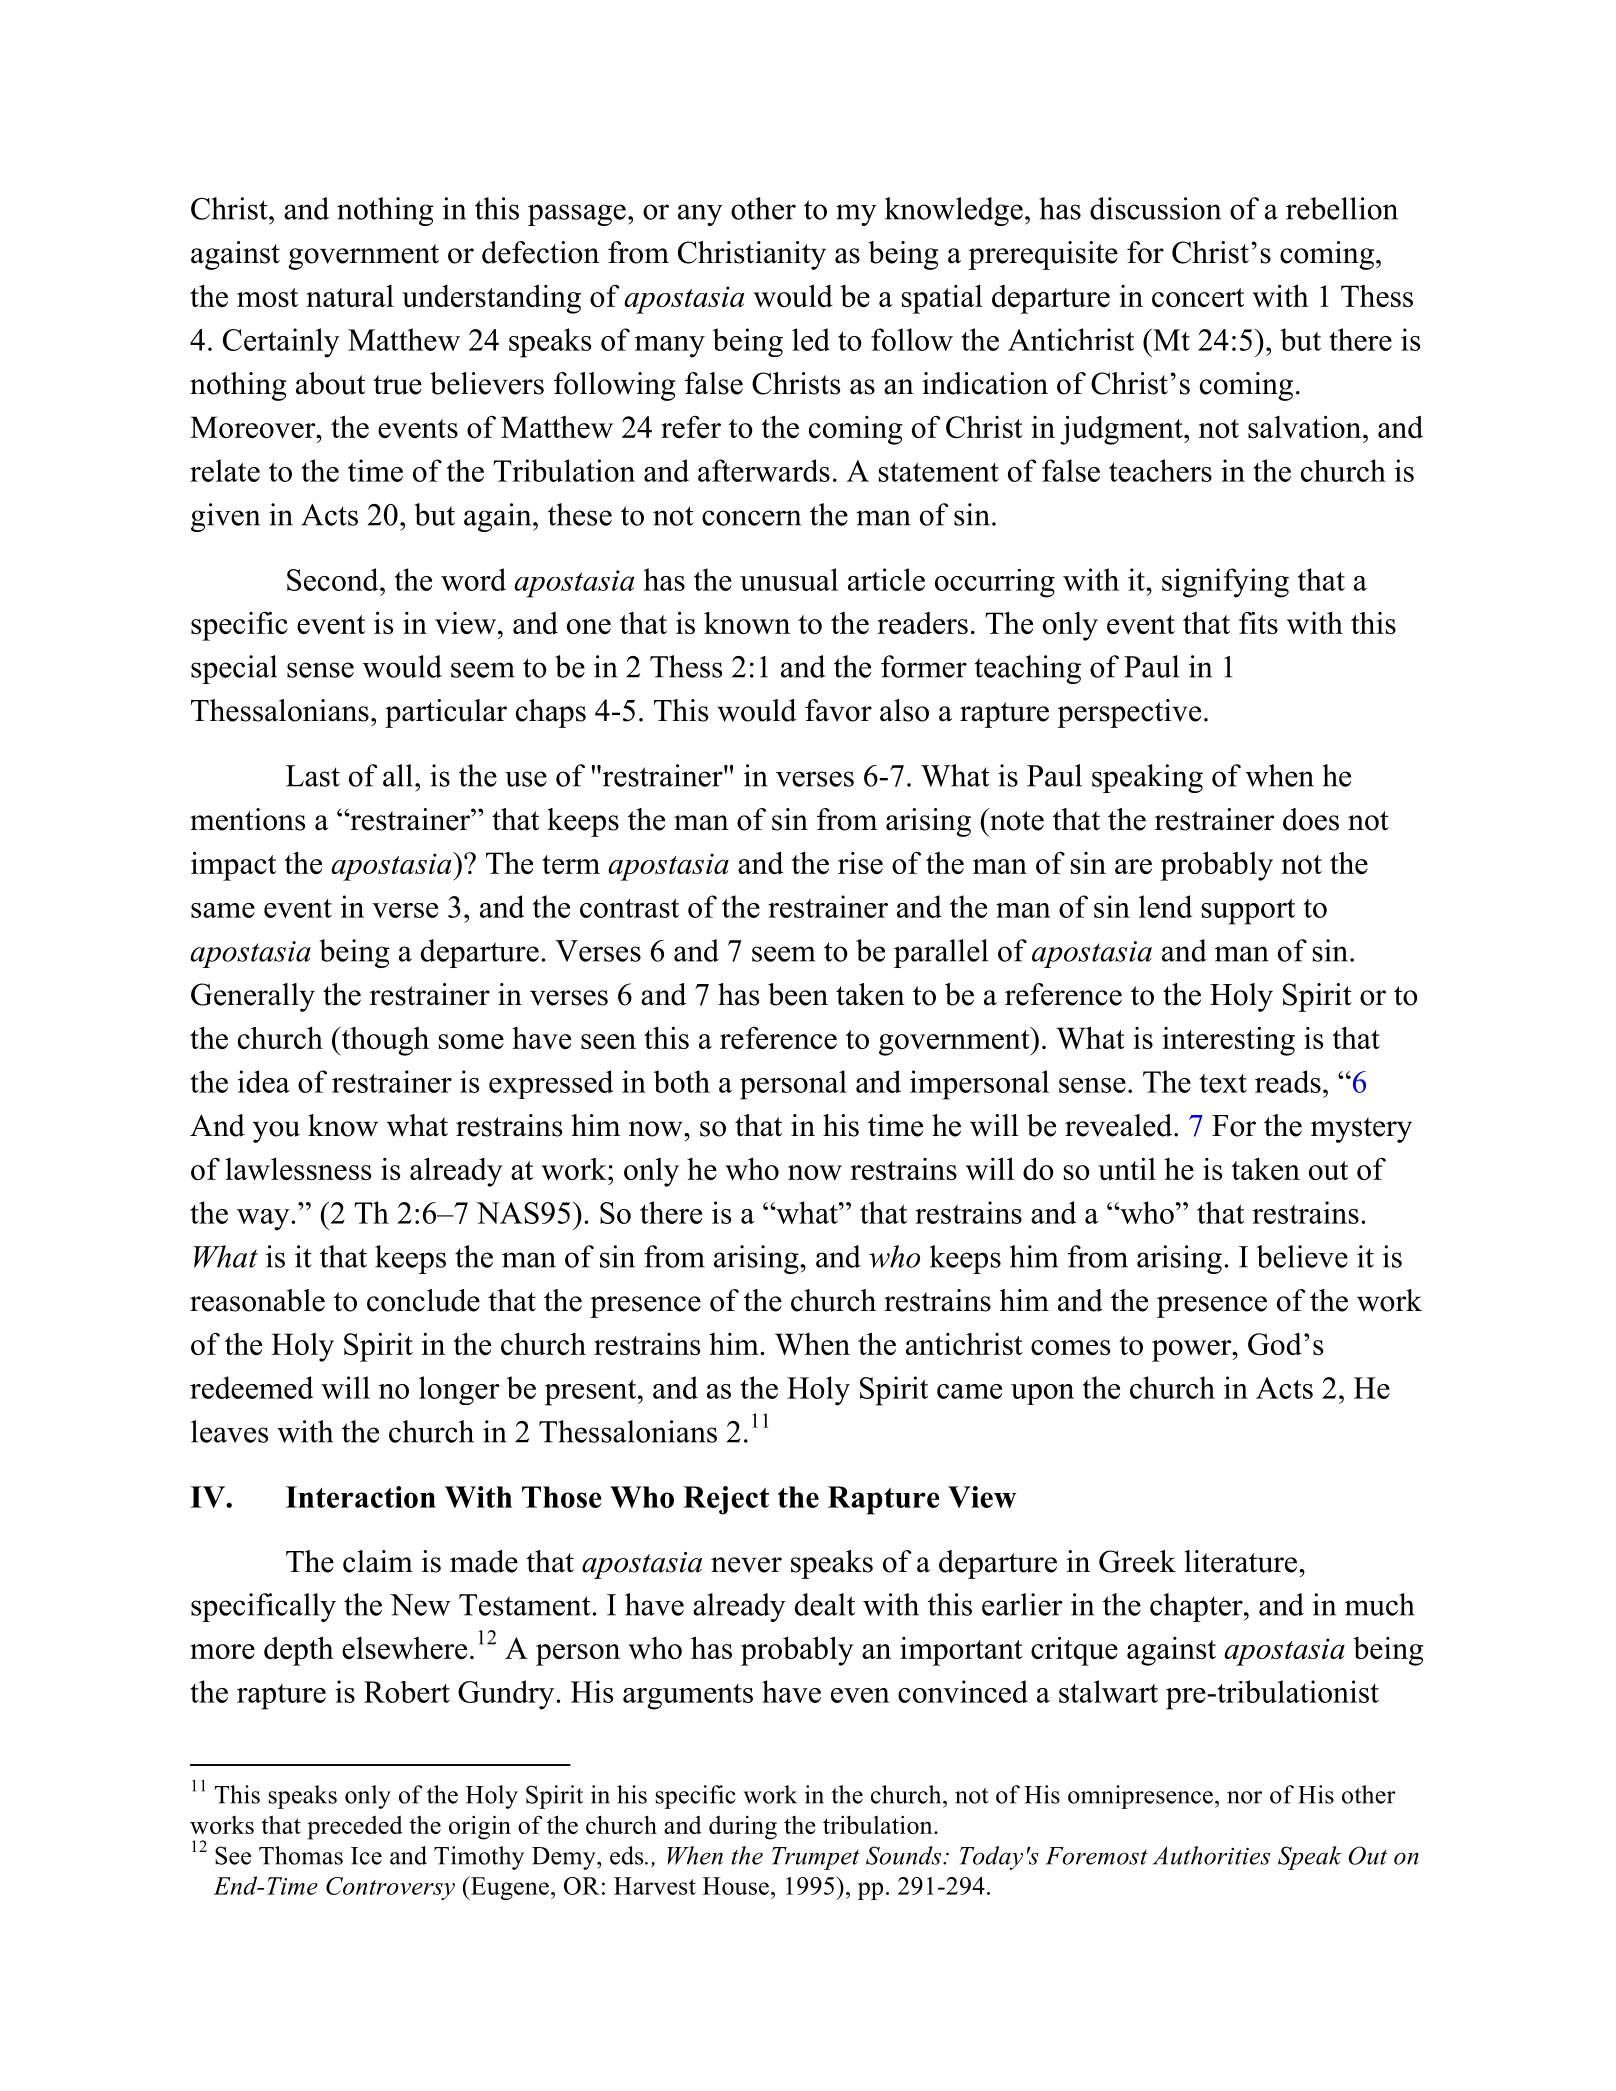  Describe the element at coordinates (1198, 297) in the screenshot. I see `concert` at that location.
